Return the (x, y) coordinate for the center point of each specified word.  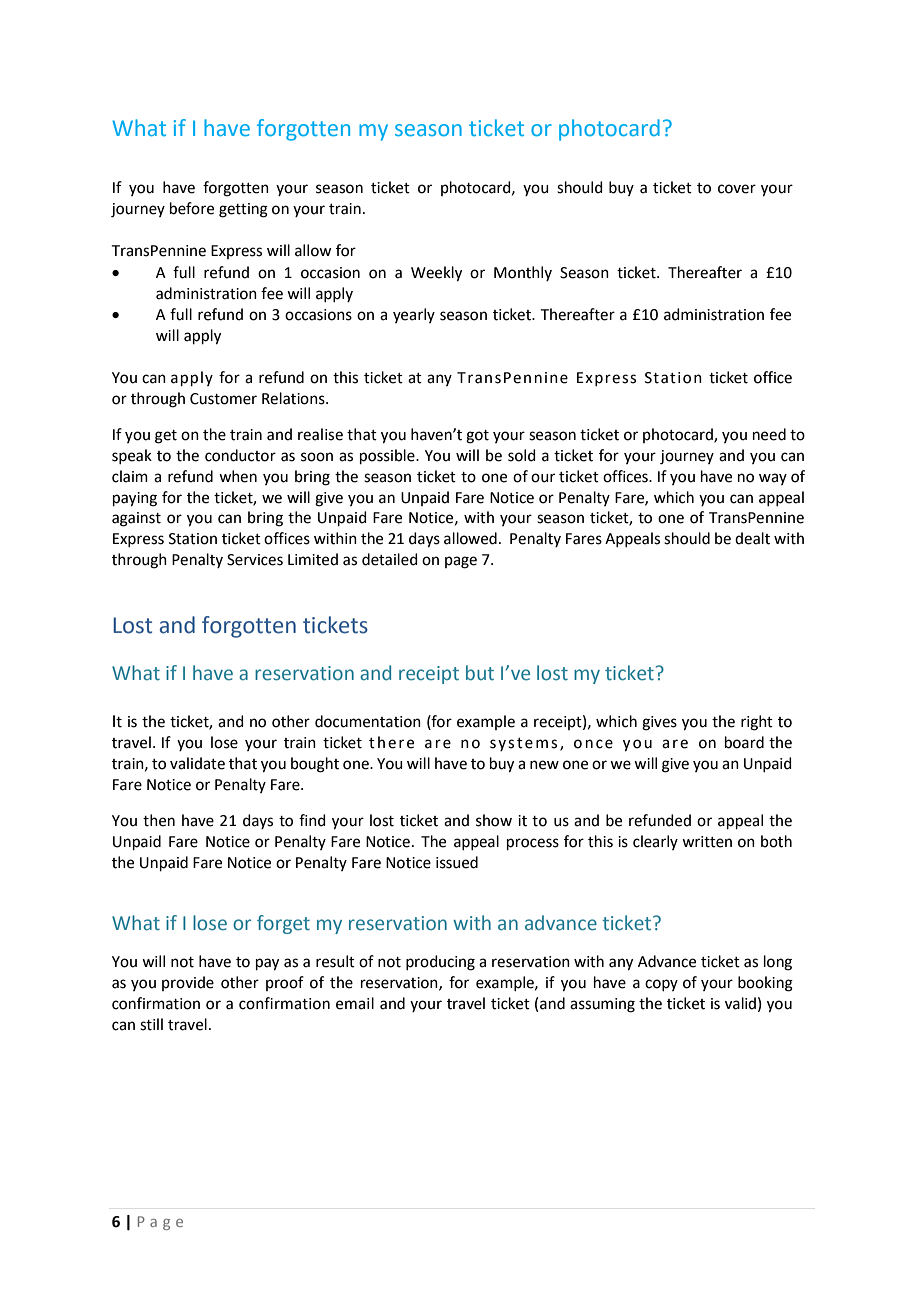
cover (737, 189)
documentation (368, 721)
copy (661, 985)
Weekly (436, 274)
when (238, 476)
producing (440, 963)
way (773, 479)
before (192, 208)
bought (315, 765)
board (744, 742)
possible (388, 456)
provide (188, 983)
